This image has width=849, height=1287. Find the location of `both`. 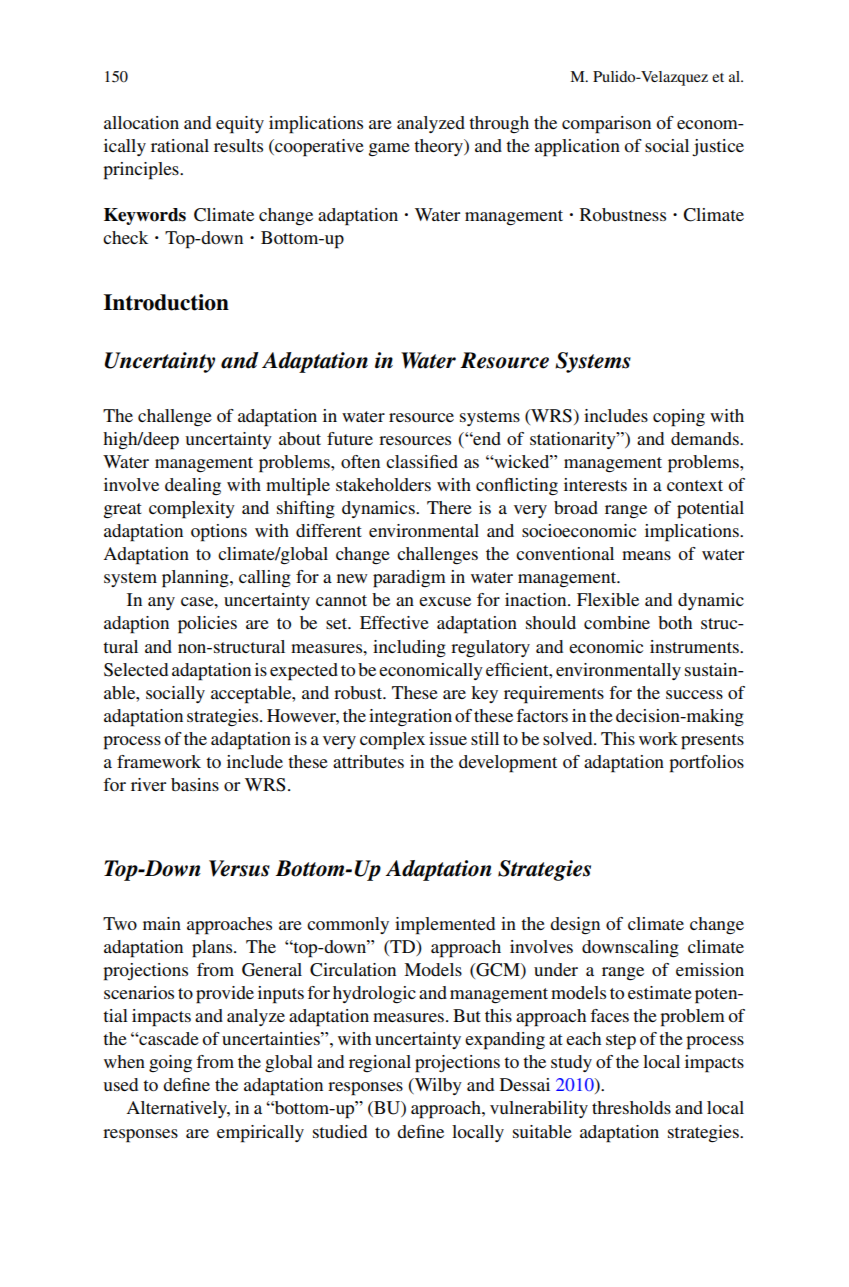

both is located at coordinates (675, 622).
